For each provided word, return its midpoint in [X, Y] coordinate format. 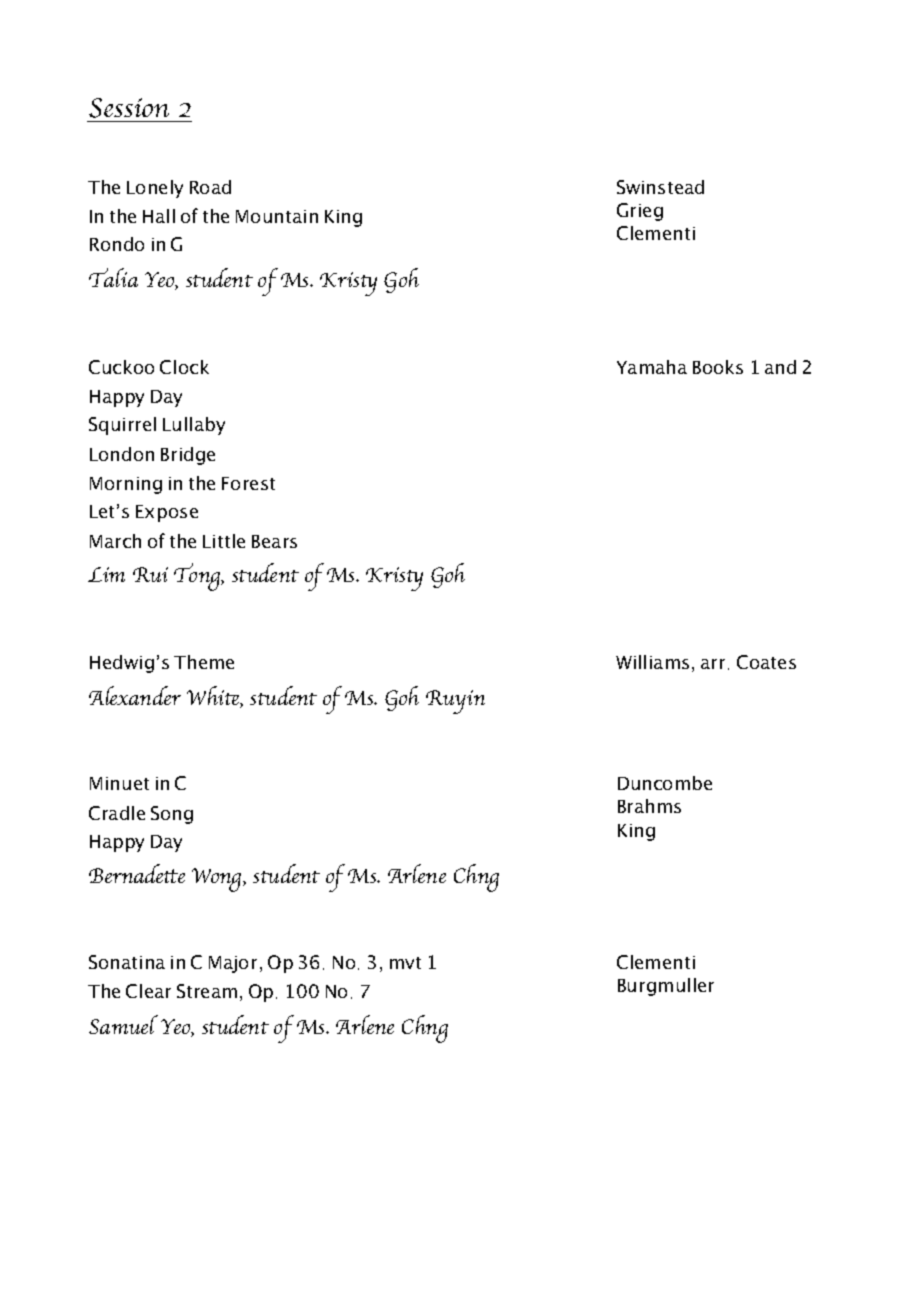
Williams [652, 662]
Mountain [277, 216]
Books [718, 367]
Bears [274, 541]
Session [129, 108]
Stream [207, 991]
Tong [198, 577]
